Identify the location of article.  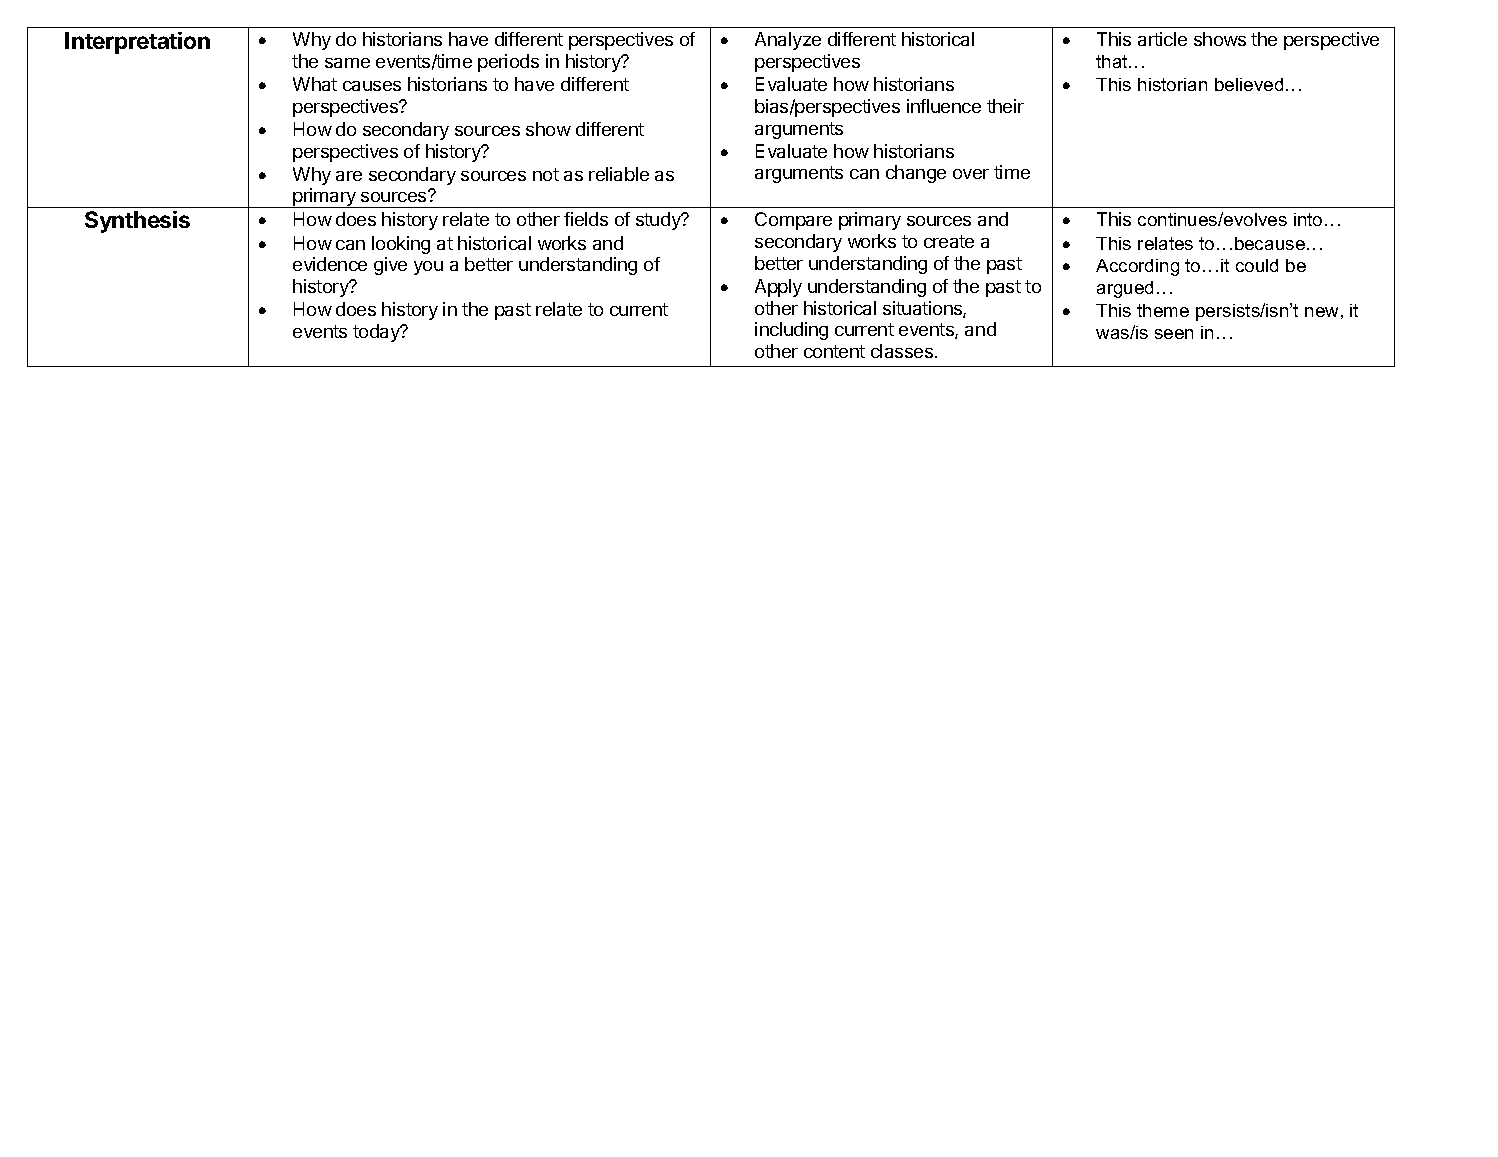
(1162, 39).
